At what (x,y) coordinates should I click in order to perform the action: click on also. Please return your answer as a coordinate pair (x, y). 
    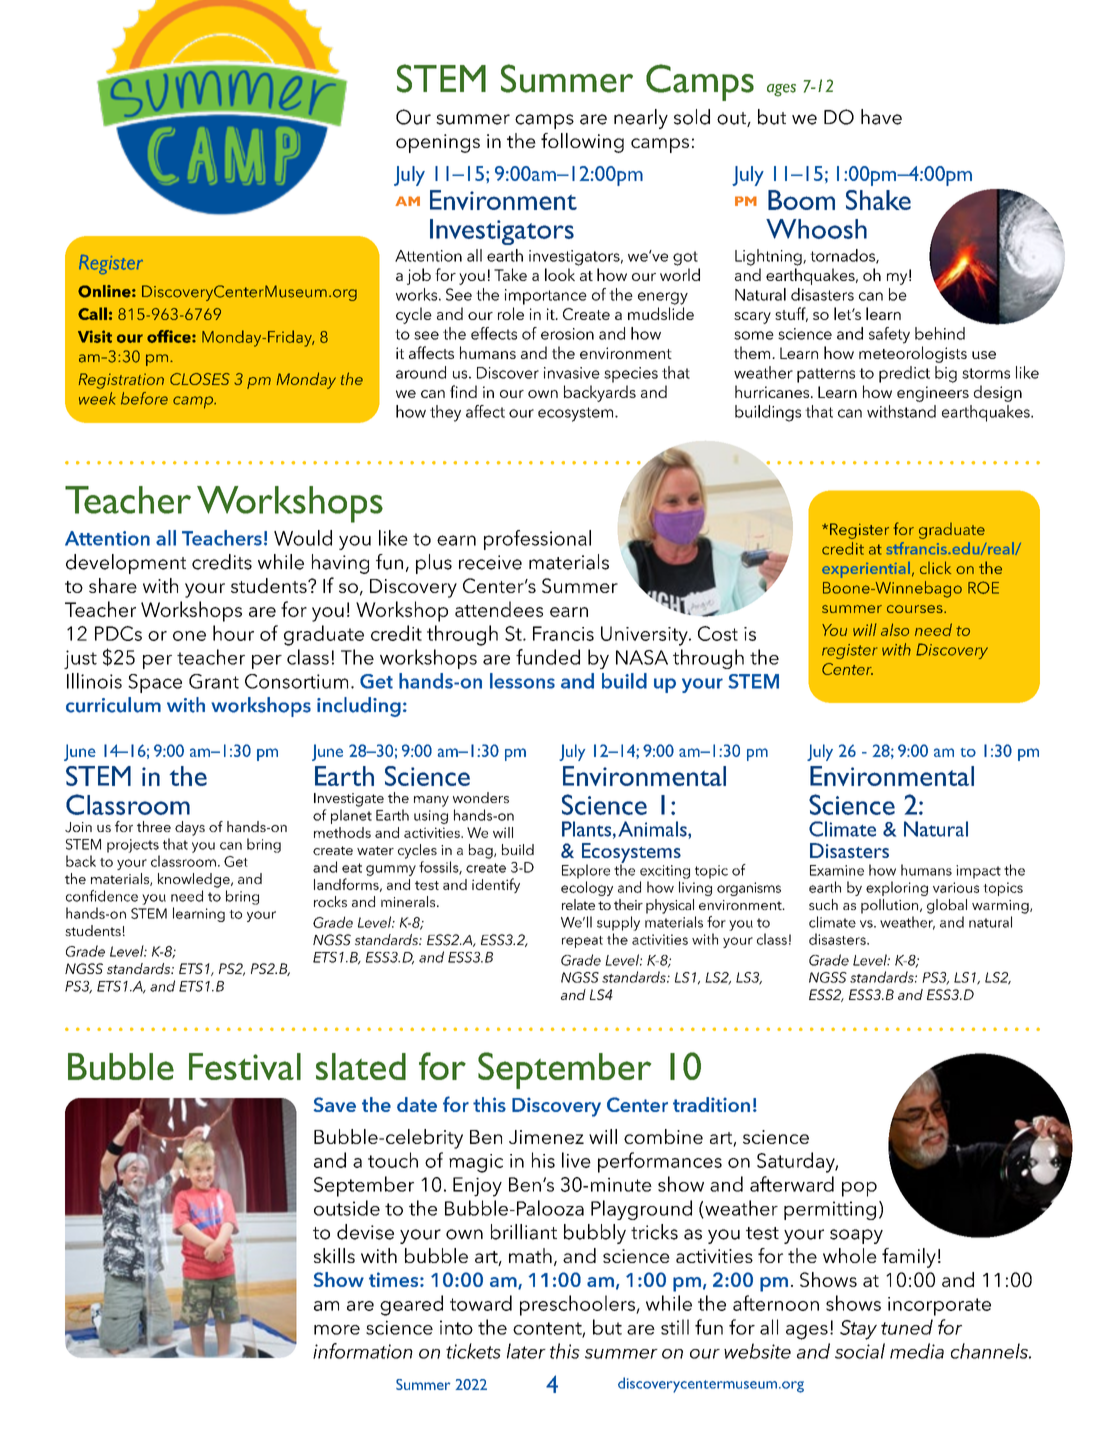
    Looking at the image, I should click on (895, 629).
